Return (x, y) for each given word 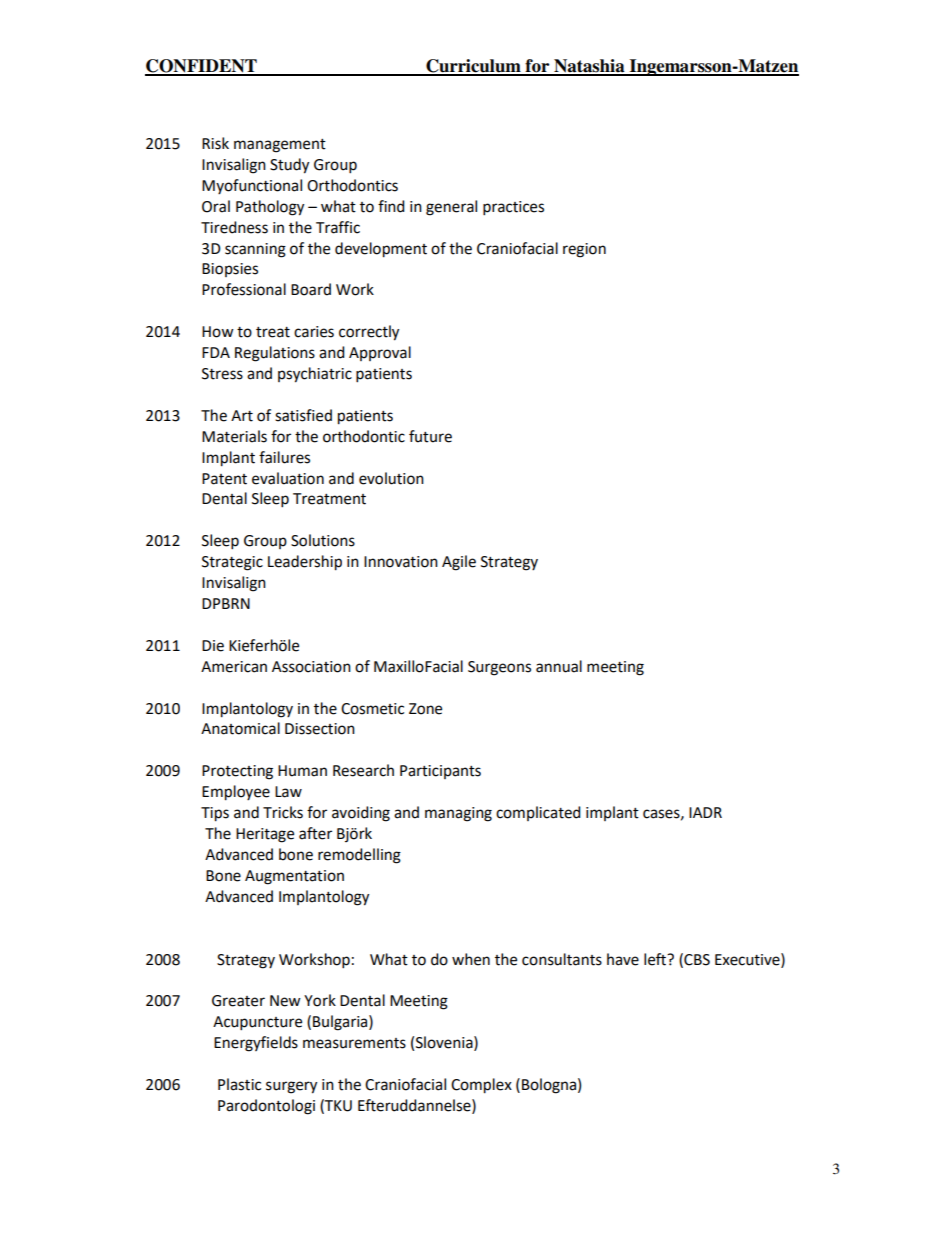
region (584, 250)
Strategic (232, 563)
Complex (481, 1086)
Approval (380, 353)
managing (458, 814)
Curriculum (473, 67)
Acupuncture (257, 1023)
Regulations (275, 354)
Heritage (265, 835)
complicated (538, 813)
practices (513, 208)
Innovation (401, 562)
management (280, 146)
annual (559, 666)
